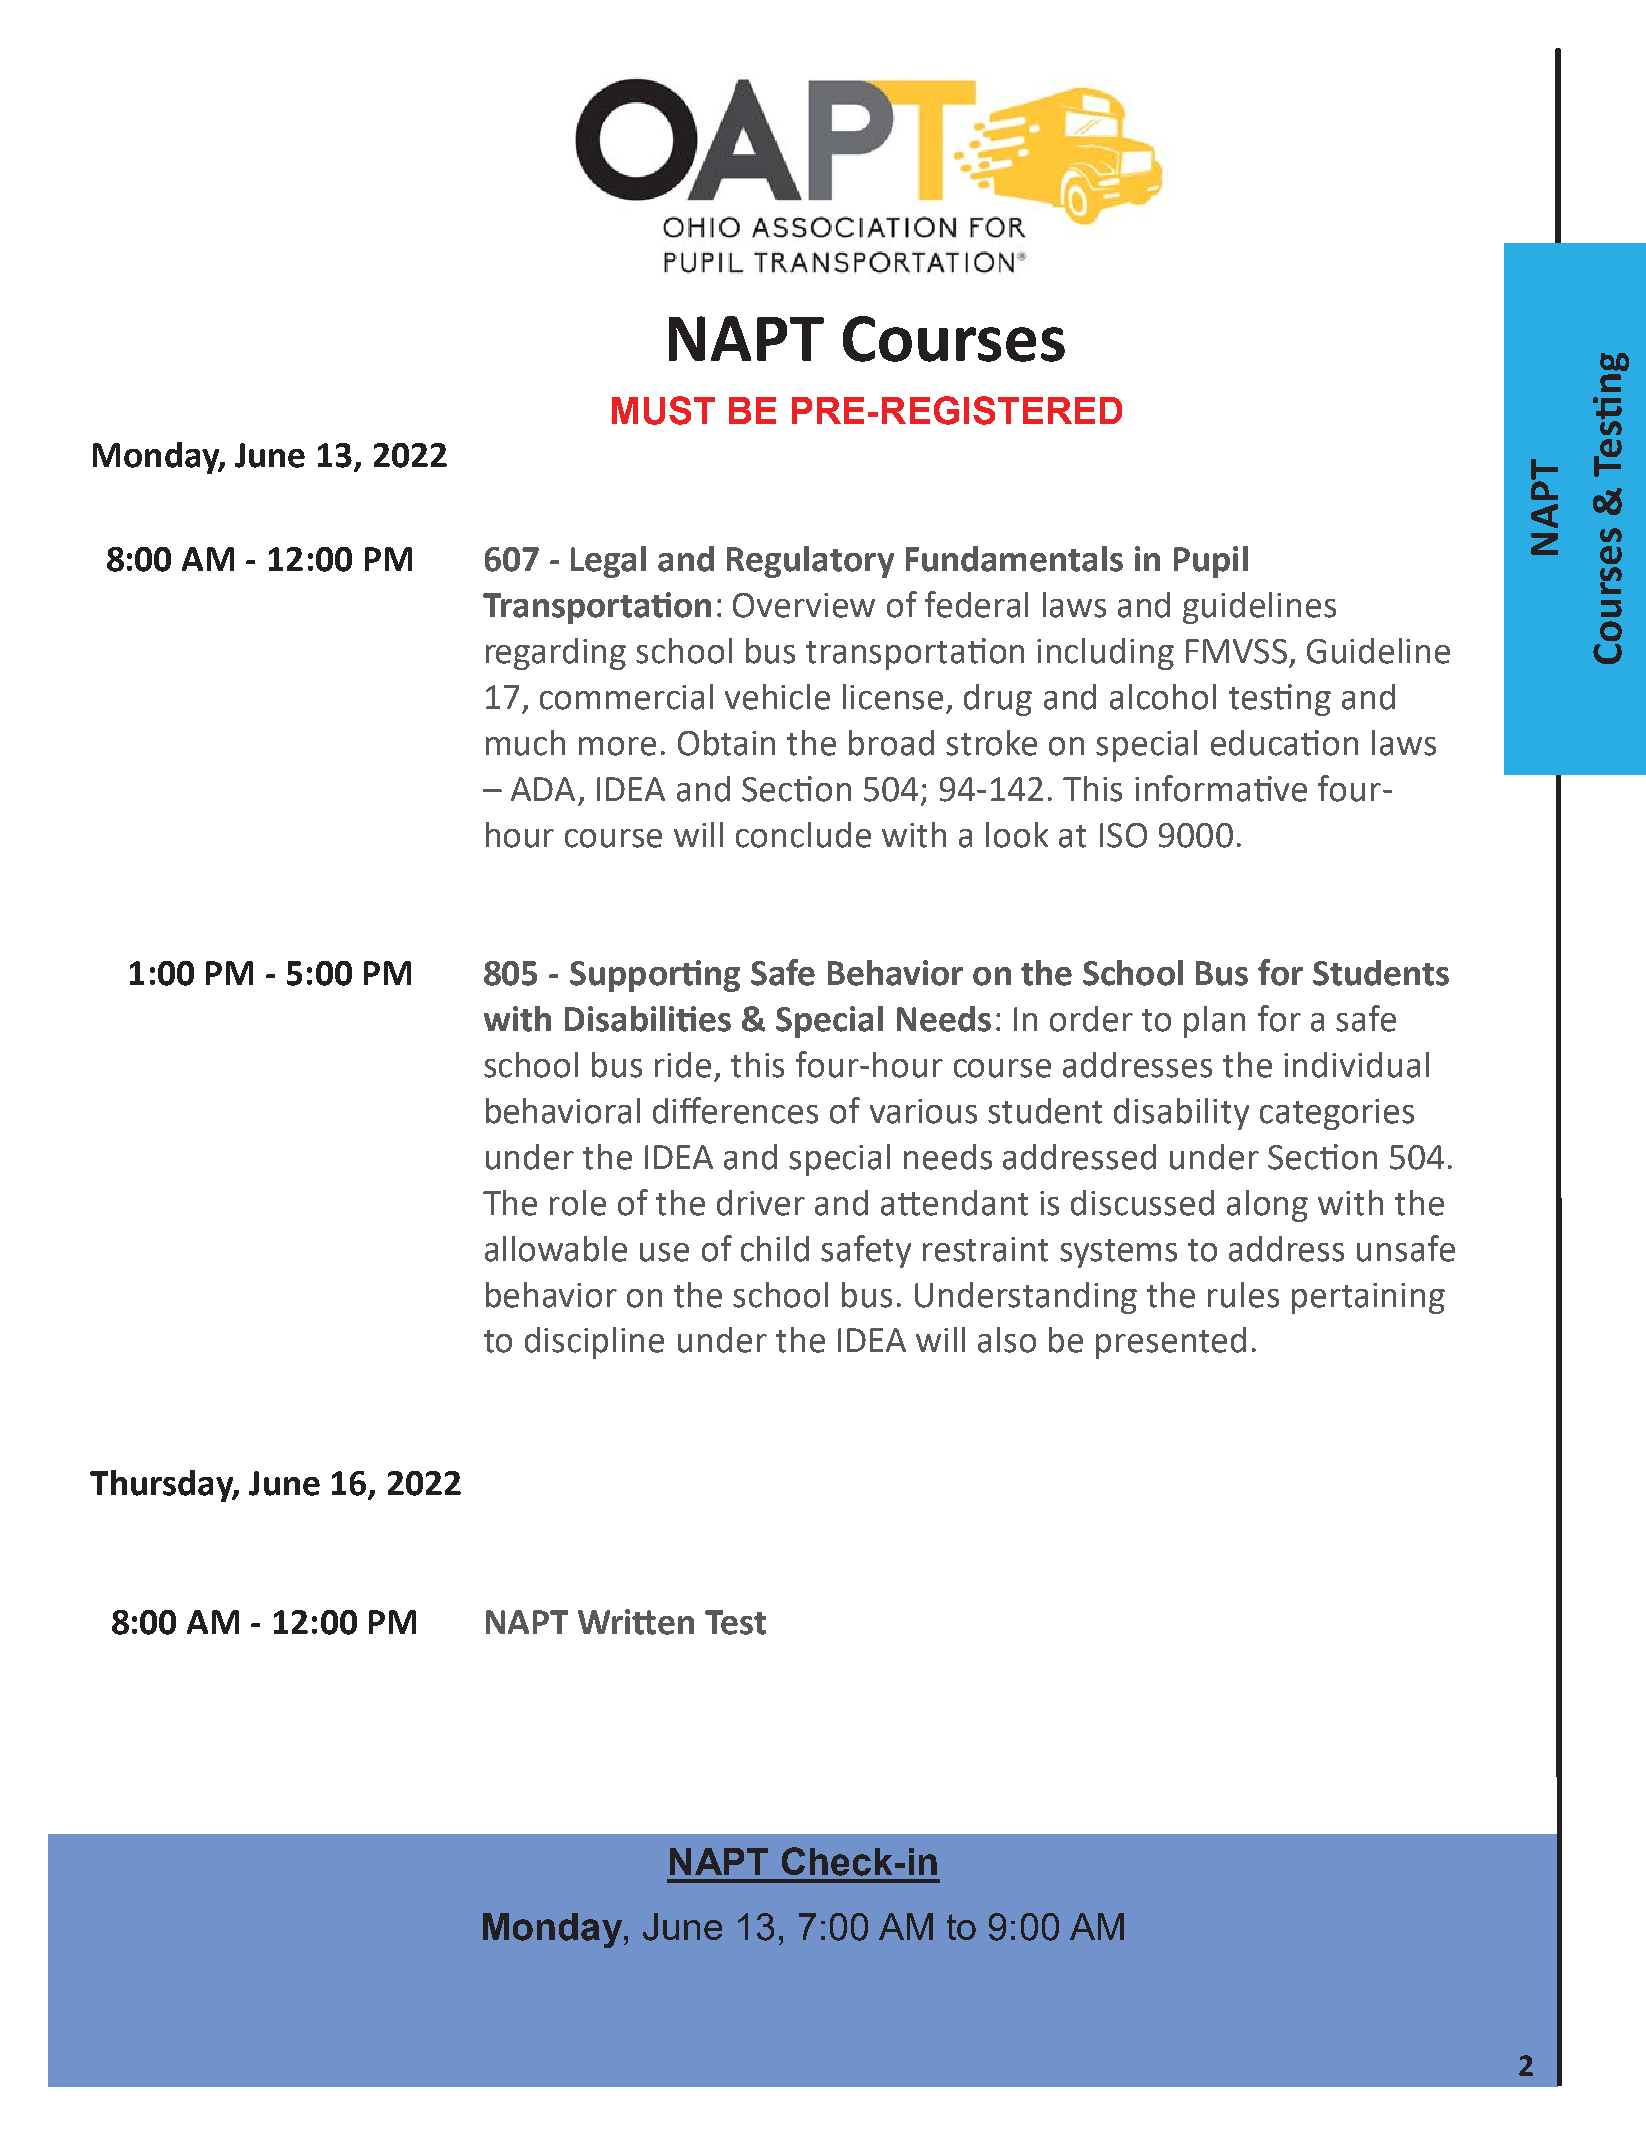  What do you see at coordinates (1017, 835) in the document?
I see `look` at bounding box center [1017, 835].
